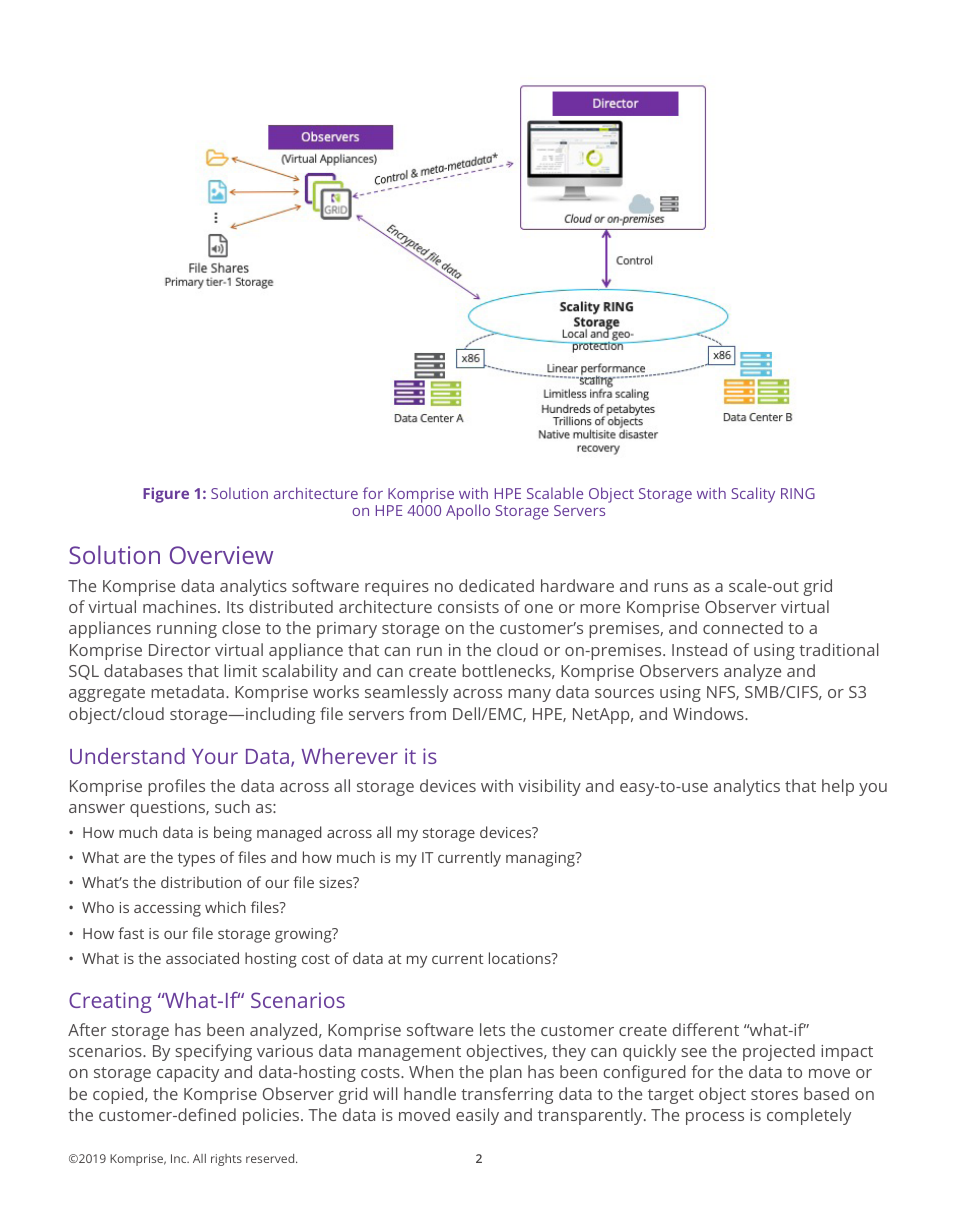 The image size is (958, 1232). Describe the element at coordinates (221, 555) in the image. I see `Overview` at that location.
